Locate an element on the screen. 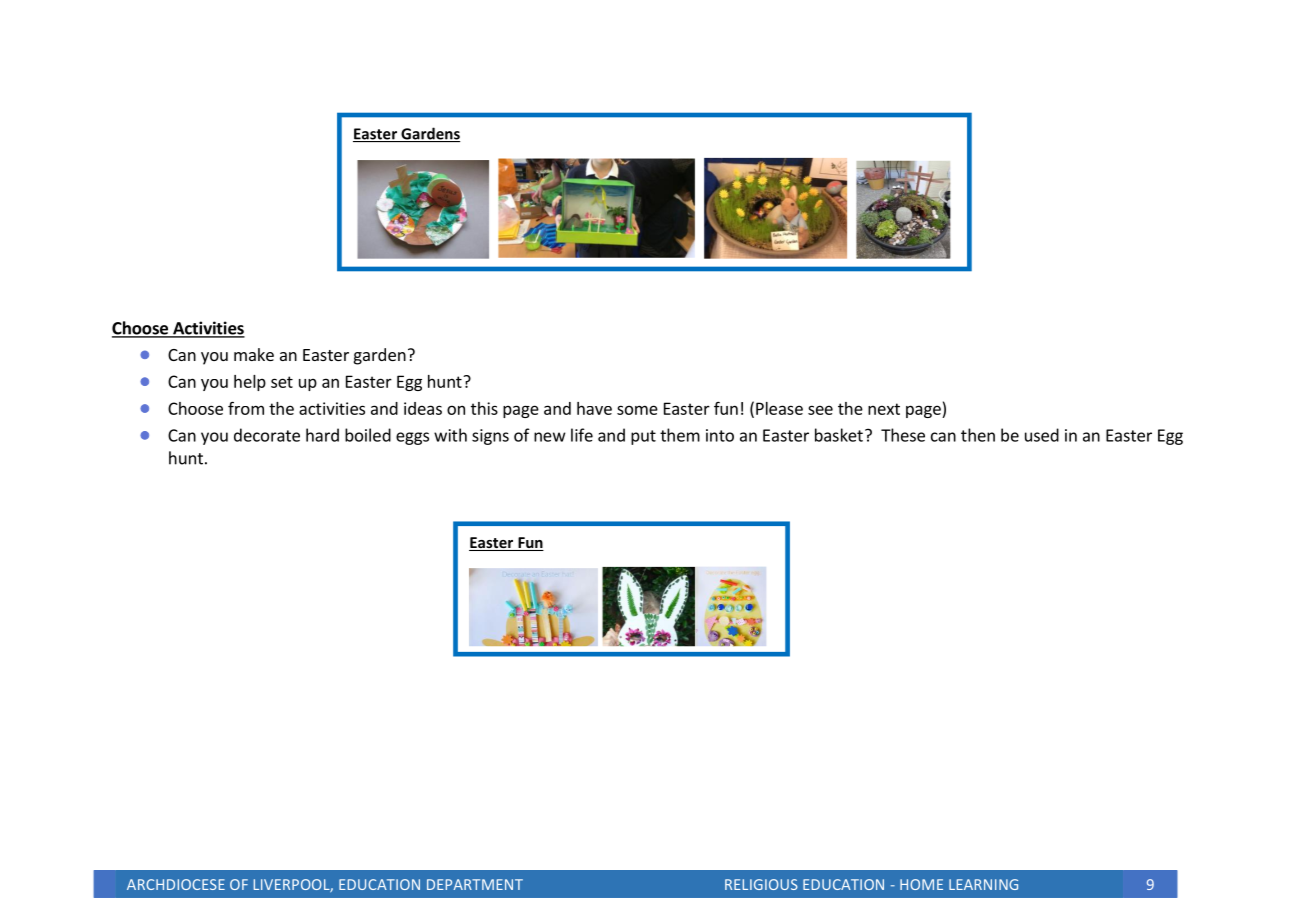 The image size is (1308, 924). These is located at coordinates (903, 435).
